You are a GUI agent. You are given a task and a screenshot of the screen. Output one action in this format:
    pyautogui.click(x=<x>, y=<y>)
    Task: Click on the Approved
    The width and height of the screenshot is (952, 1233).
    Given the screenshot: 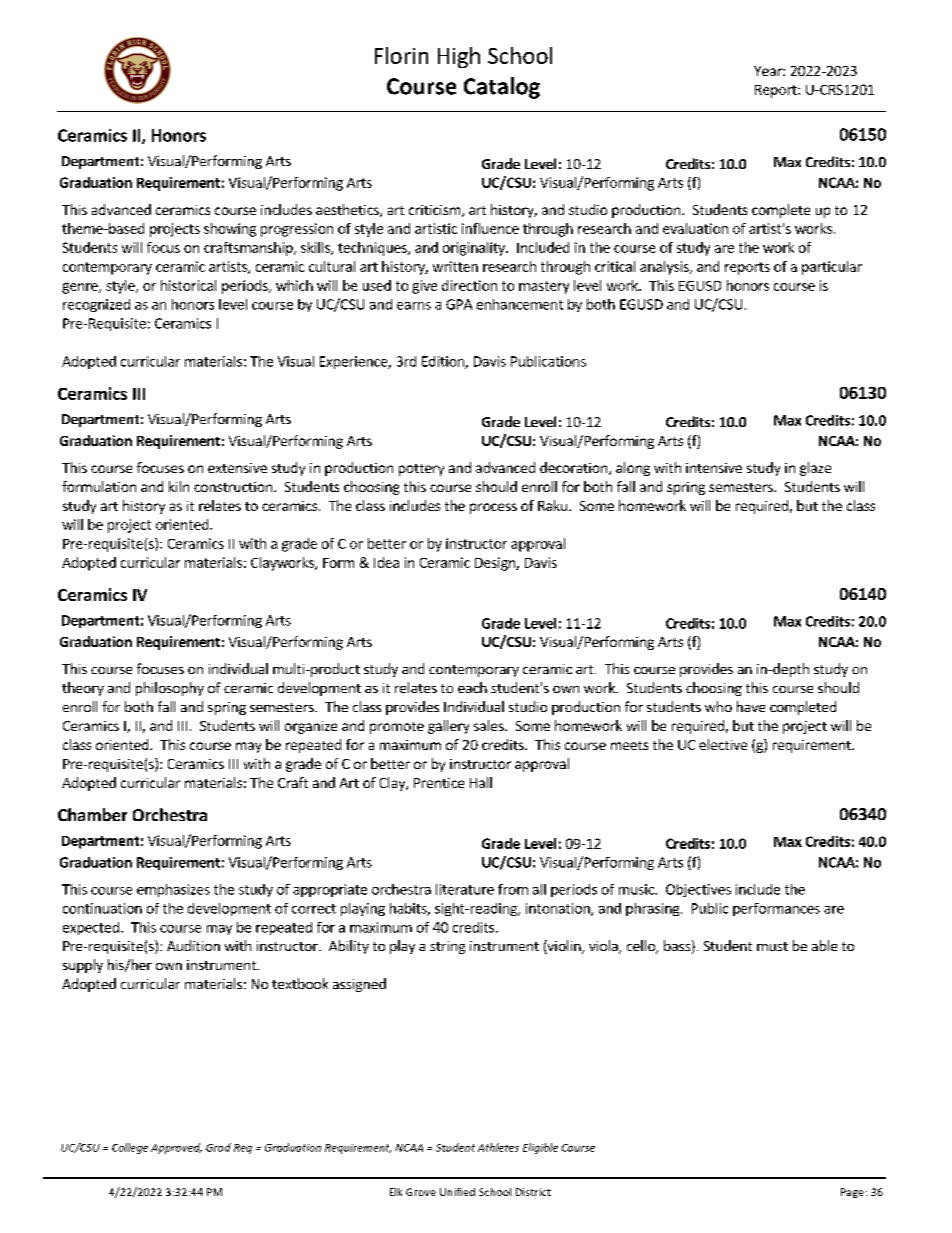 What is the action you would take?
    pyautogui.click(x=176, y=1148)
